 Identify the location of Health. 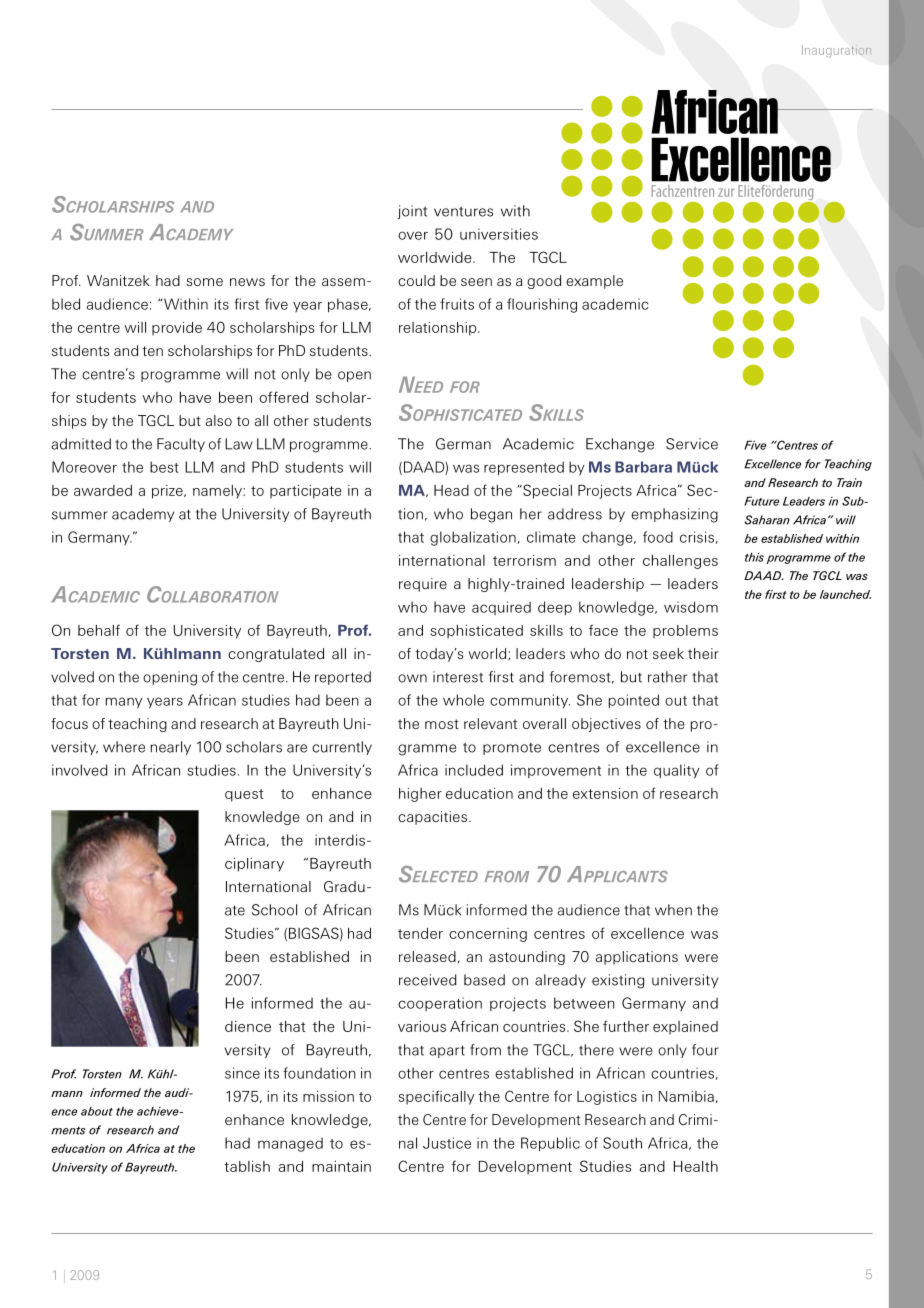
(696, 1166).
